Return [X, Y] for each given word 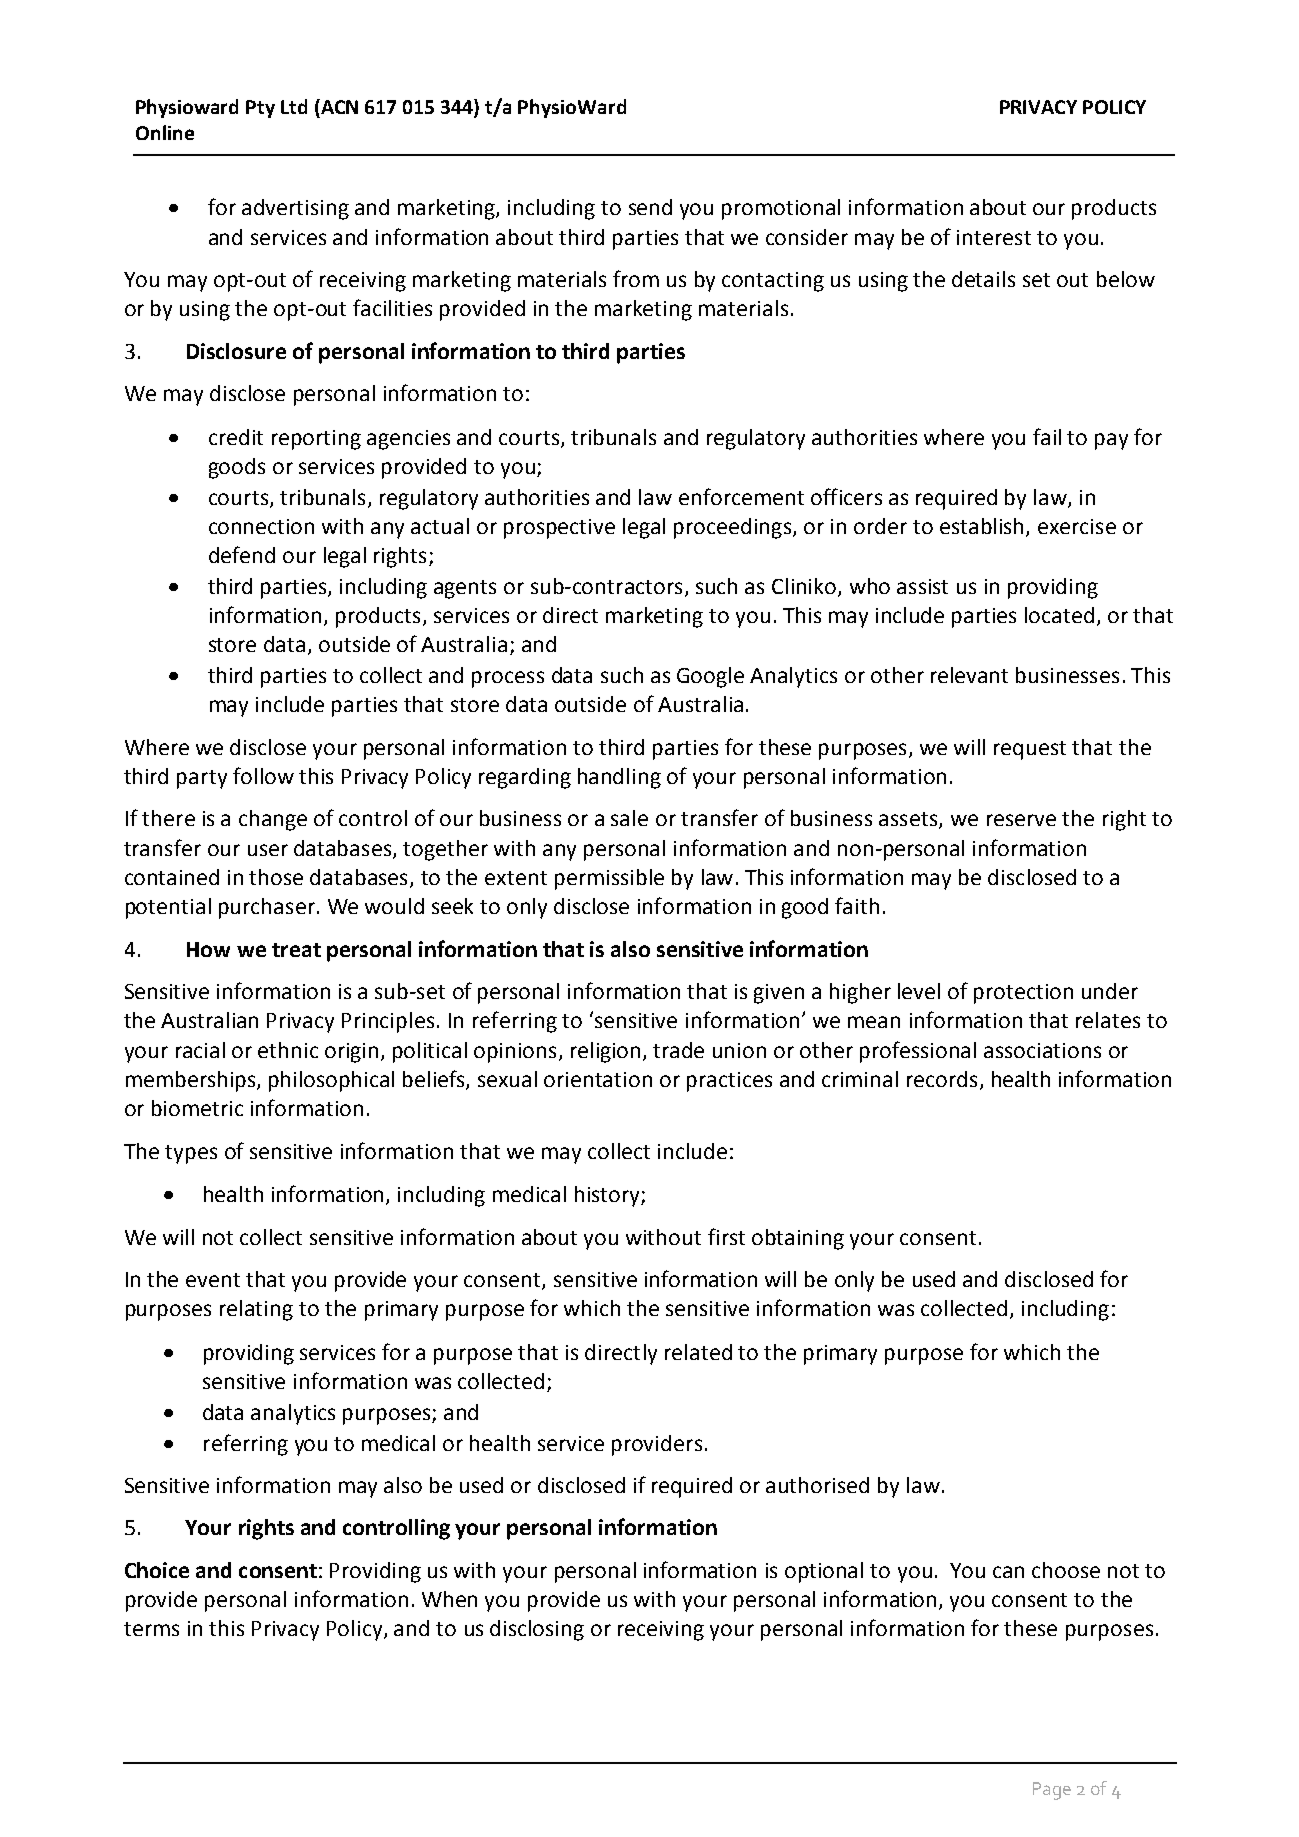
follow [263, 775]
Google [710, 677]
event [213, 1280]
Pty [260, 109]
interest [994, 237]
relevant [969, 675]
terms [151, 1629]
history [608, 1196]
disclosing [537, 1630]
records [942, 1079]
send [650, 207]
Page [1052, 1791]
